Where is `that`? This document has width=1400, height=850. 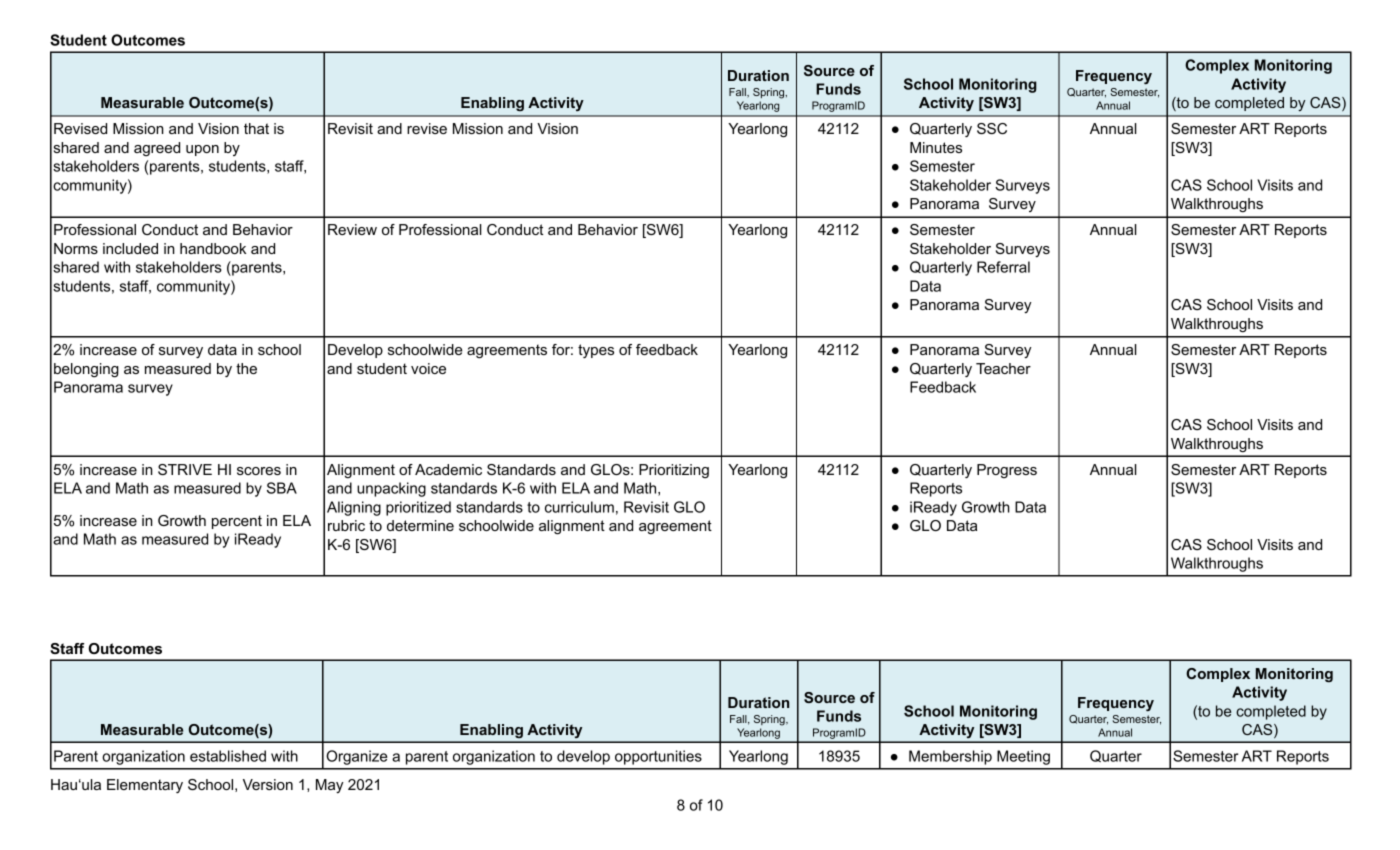 that is located at coordinates (256, 128).
